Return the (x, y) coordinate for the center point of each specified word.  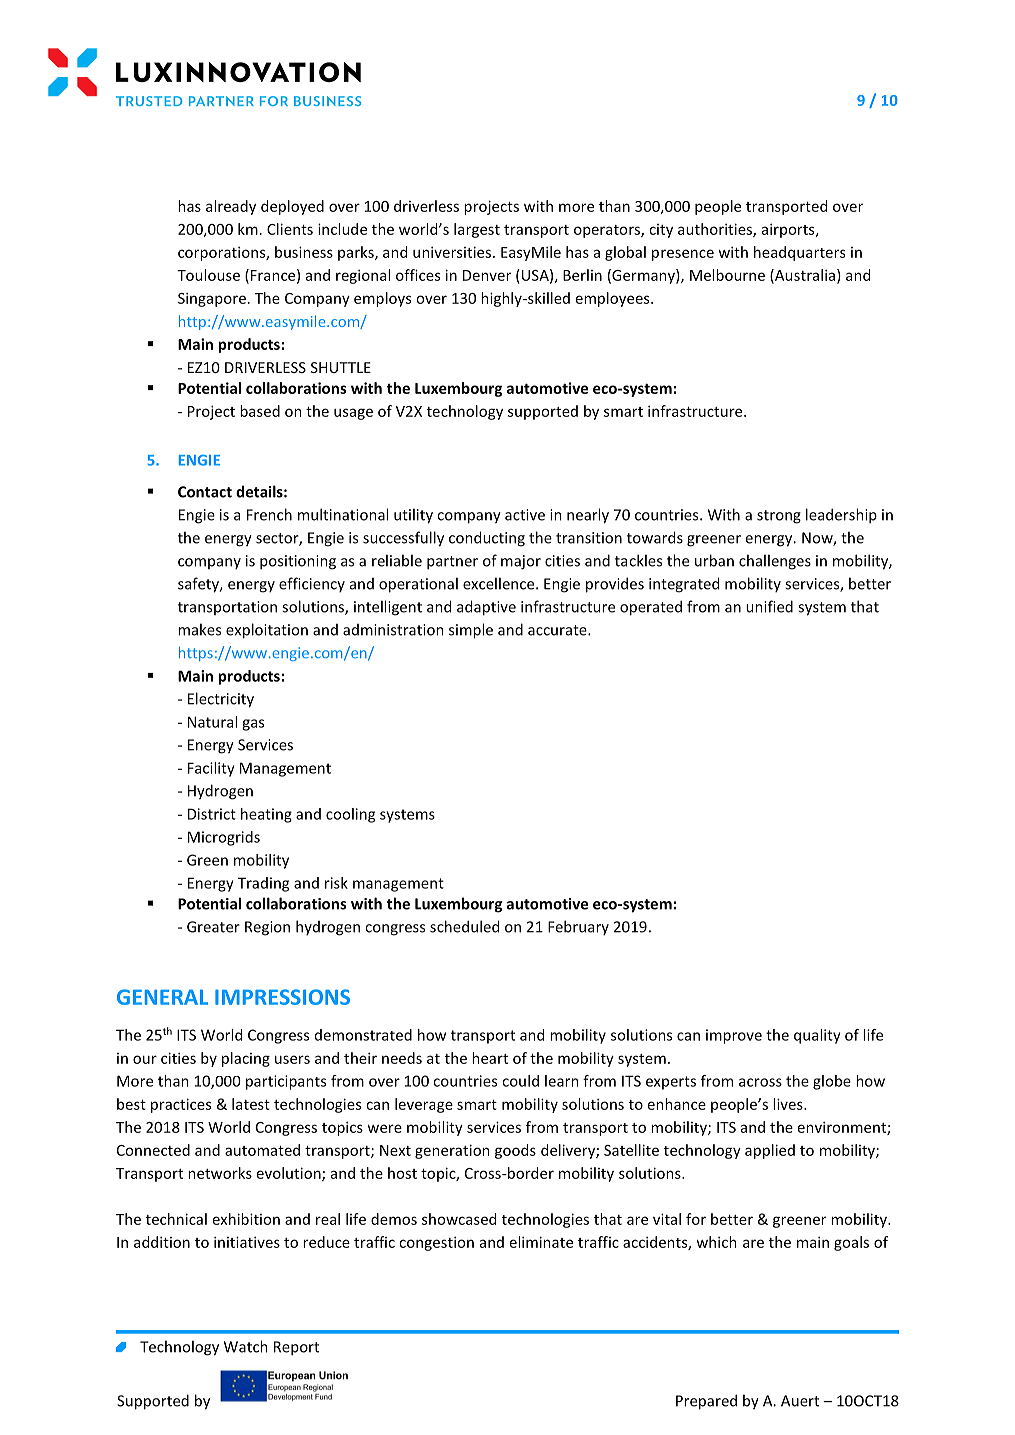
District (212, 814)
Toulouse (208, 275)
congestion (436, 1243)
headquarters (799, 253)
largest (477, 230)
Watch (246, 1346)
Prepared (706, 1402)
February (578, 927)
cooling (350, 815)
